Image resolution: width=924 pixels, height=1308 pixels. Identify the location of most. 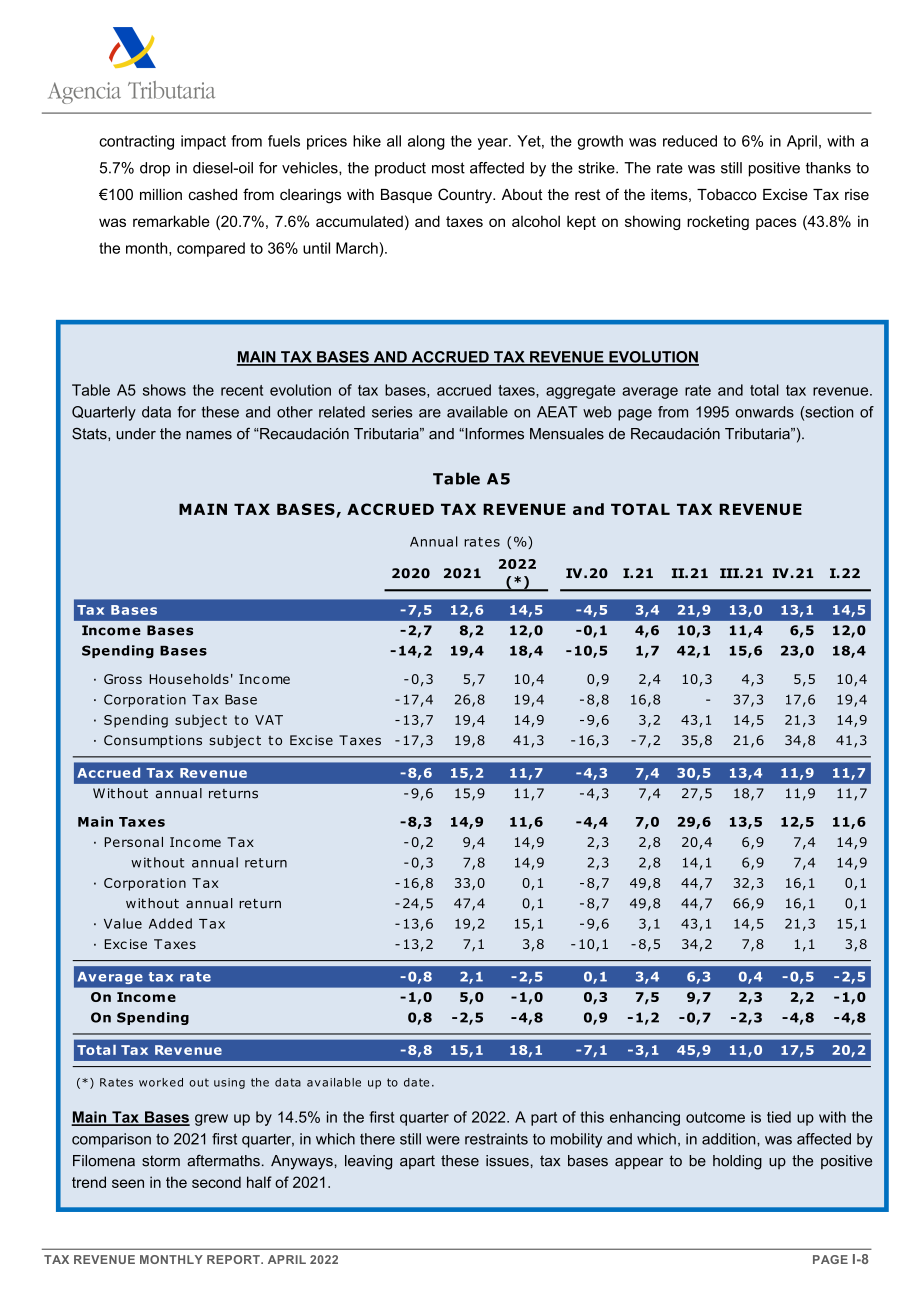
(448, 168).
